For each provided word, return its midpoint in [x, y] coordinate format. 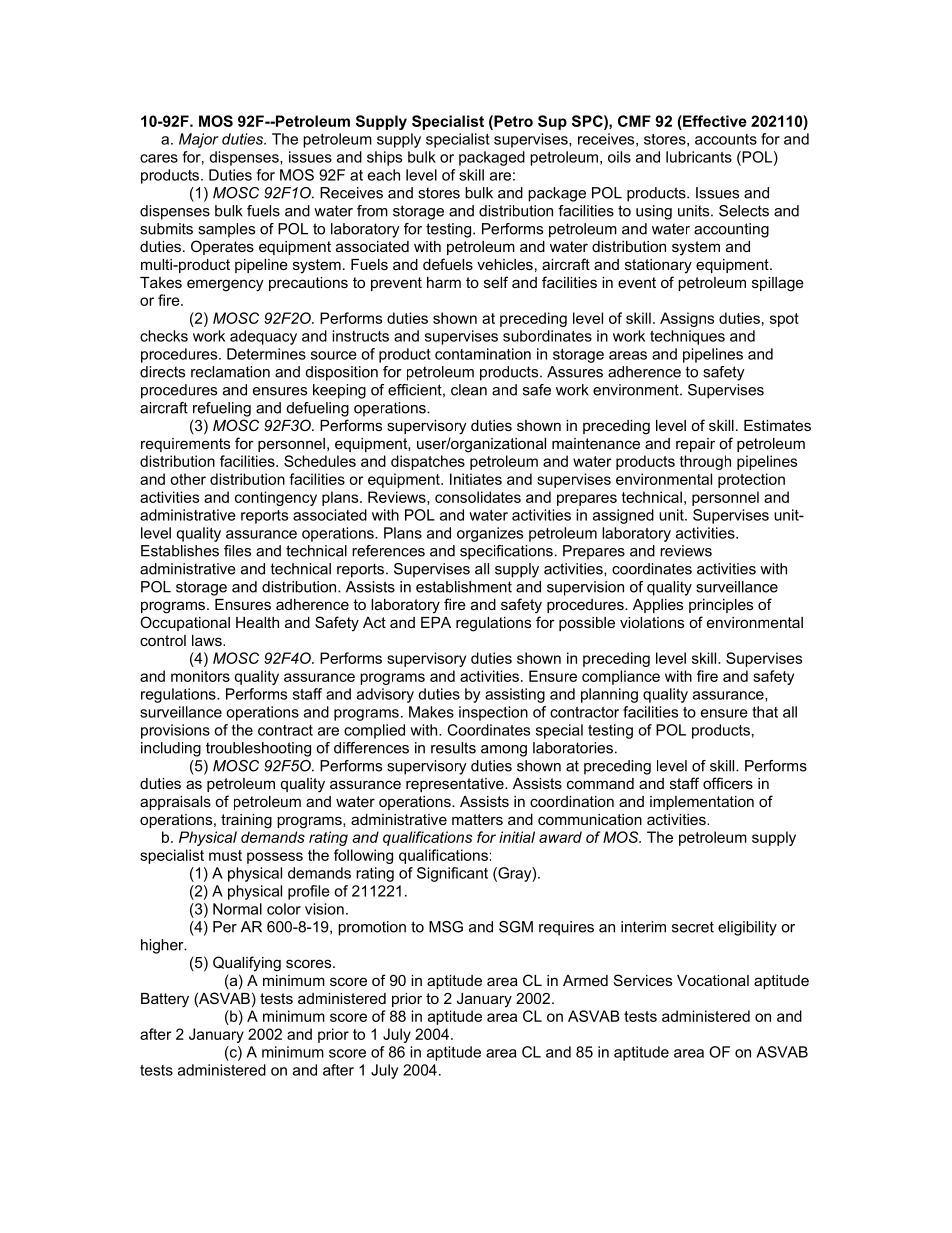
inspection [493, 713]
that [765, 712]
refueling [222, 409]
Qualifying [247, 964]
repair [695, 445]
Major [199, 140]
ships [384, 158]
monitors [200, 676]
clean [469, 390]
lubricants [699, 157]
